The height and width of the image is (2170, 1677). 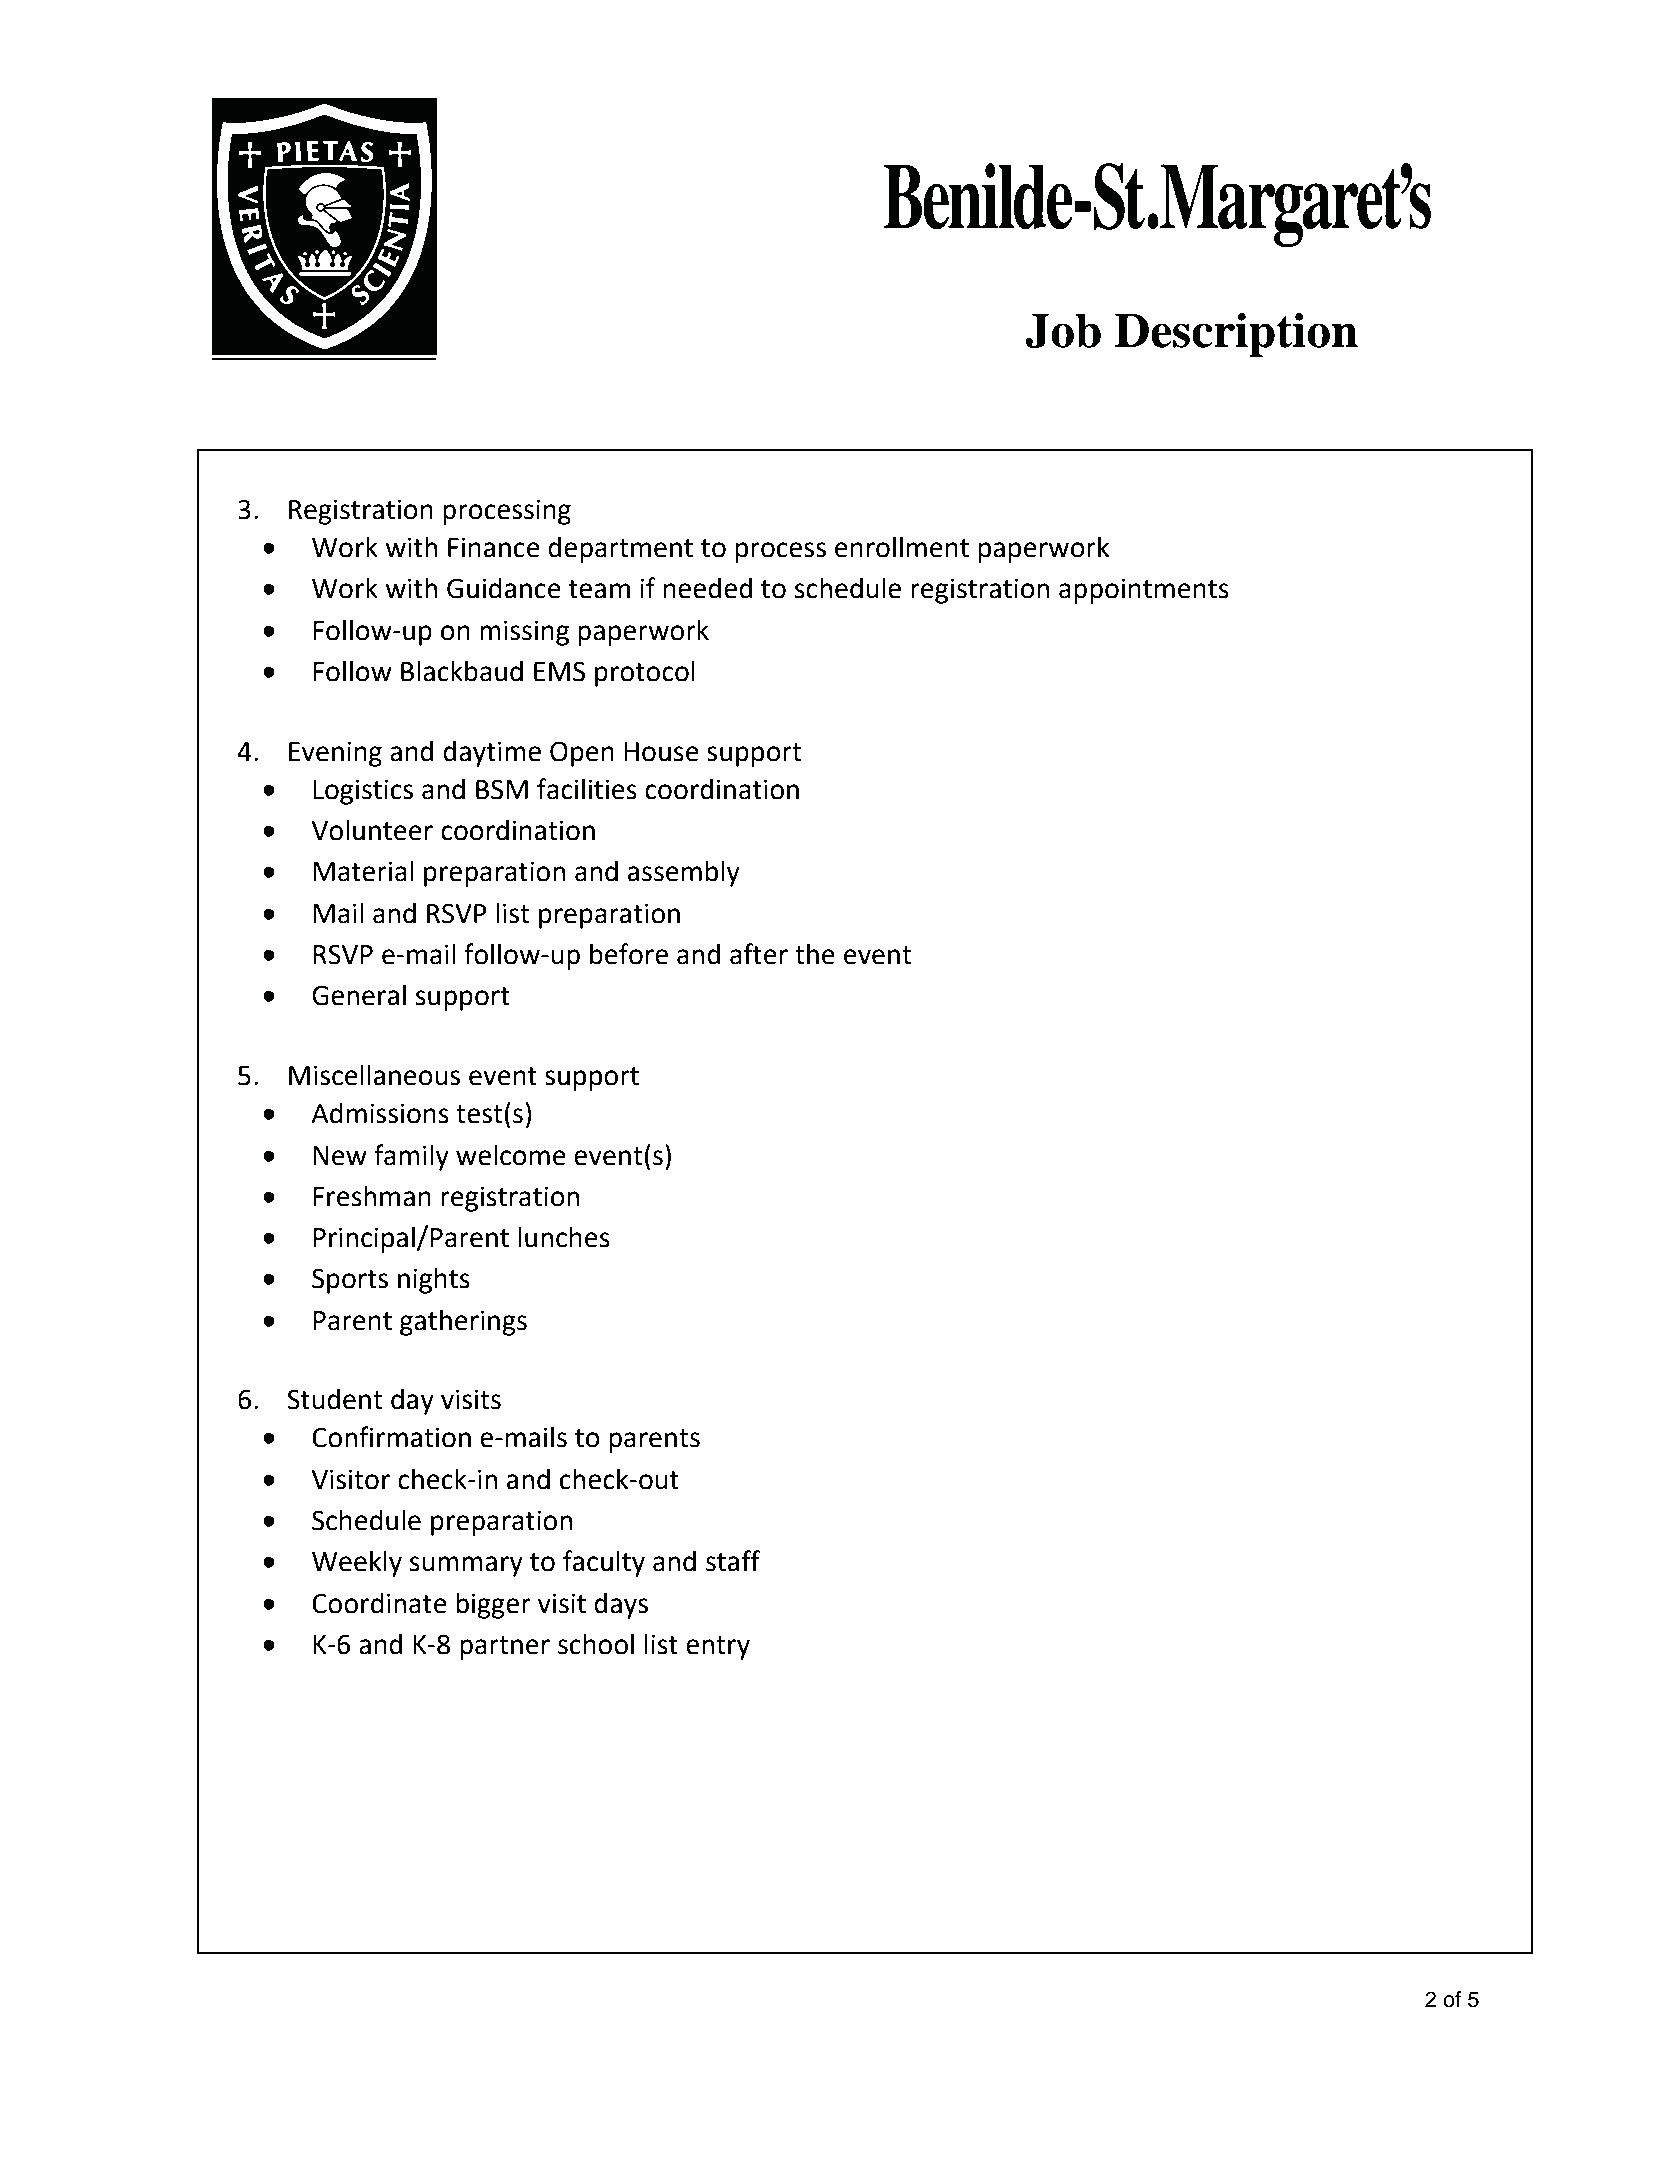 What do you see at coordinates (902, 547) in the image?
I see `enrollment` at bounding box center [902, 547].
